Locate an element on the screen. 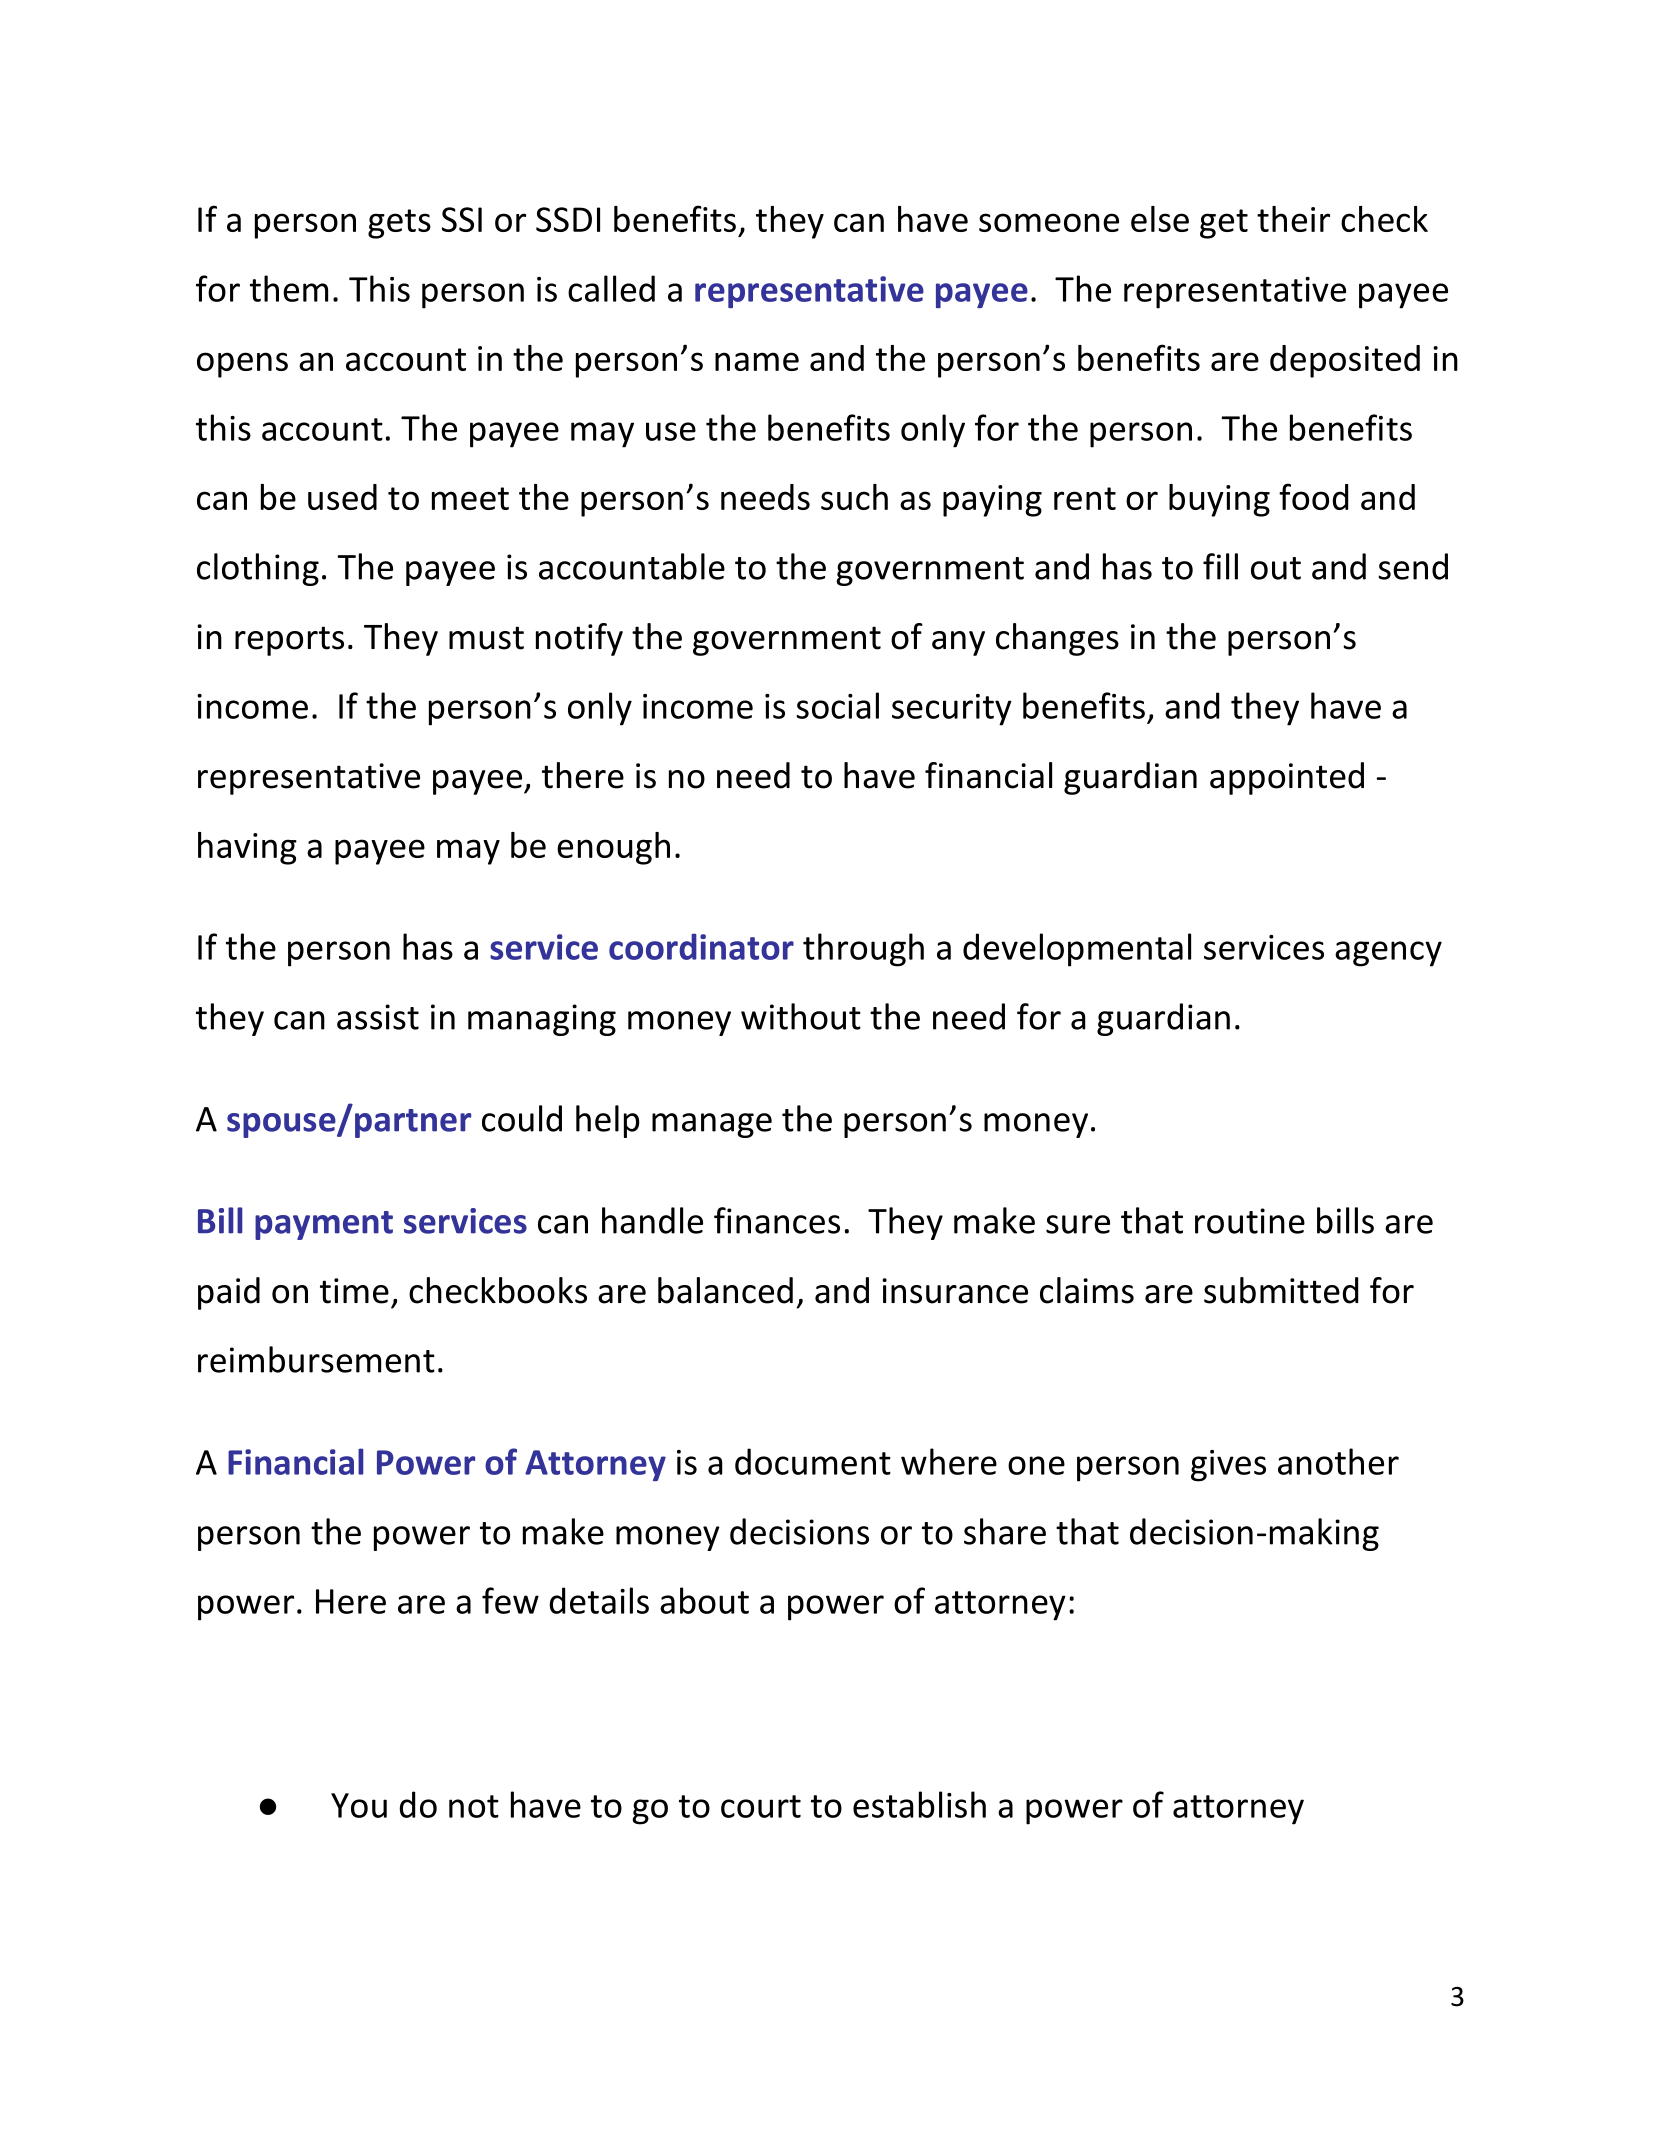 This screenshot has width=1660, height=2148. their is located at coordinates (1293, 219).
